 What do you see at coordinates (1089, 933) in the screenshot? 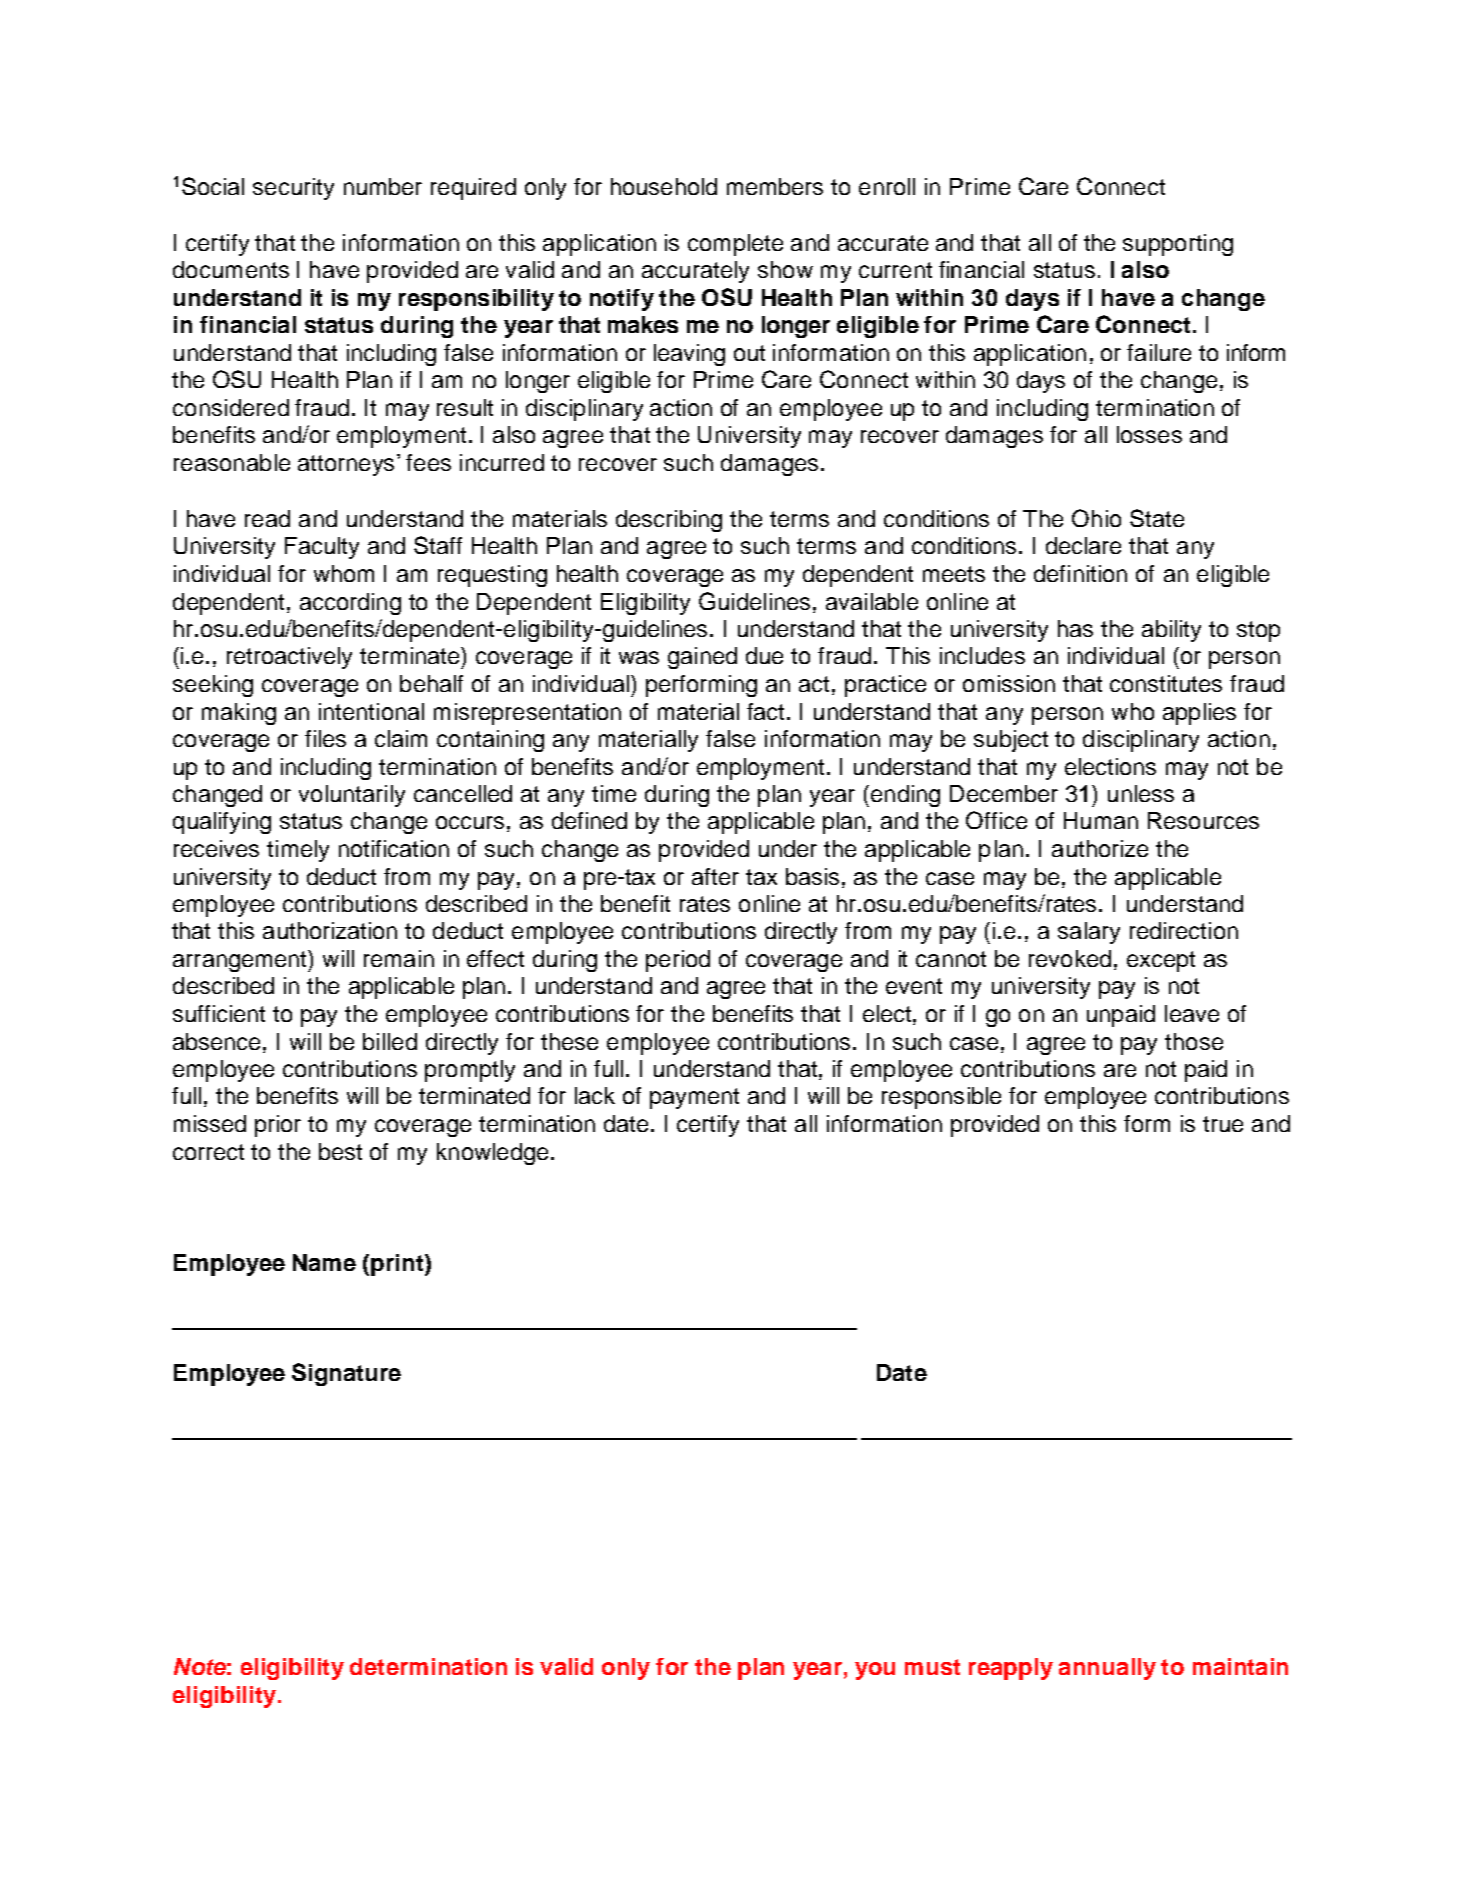
I see `salary` at bounding box center [1089, 933].
